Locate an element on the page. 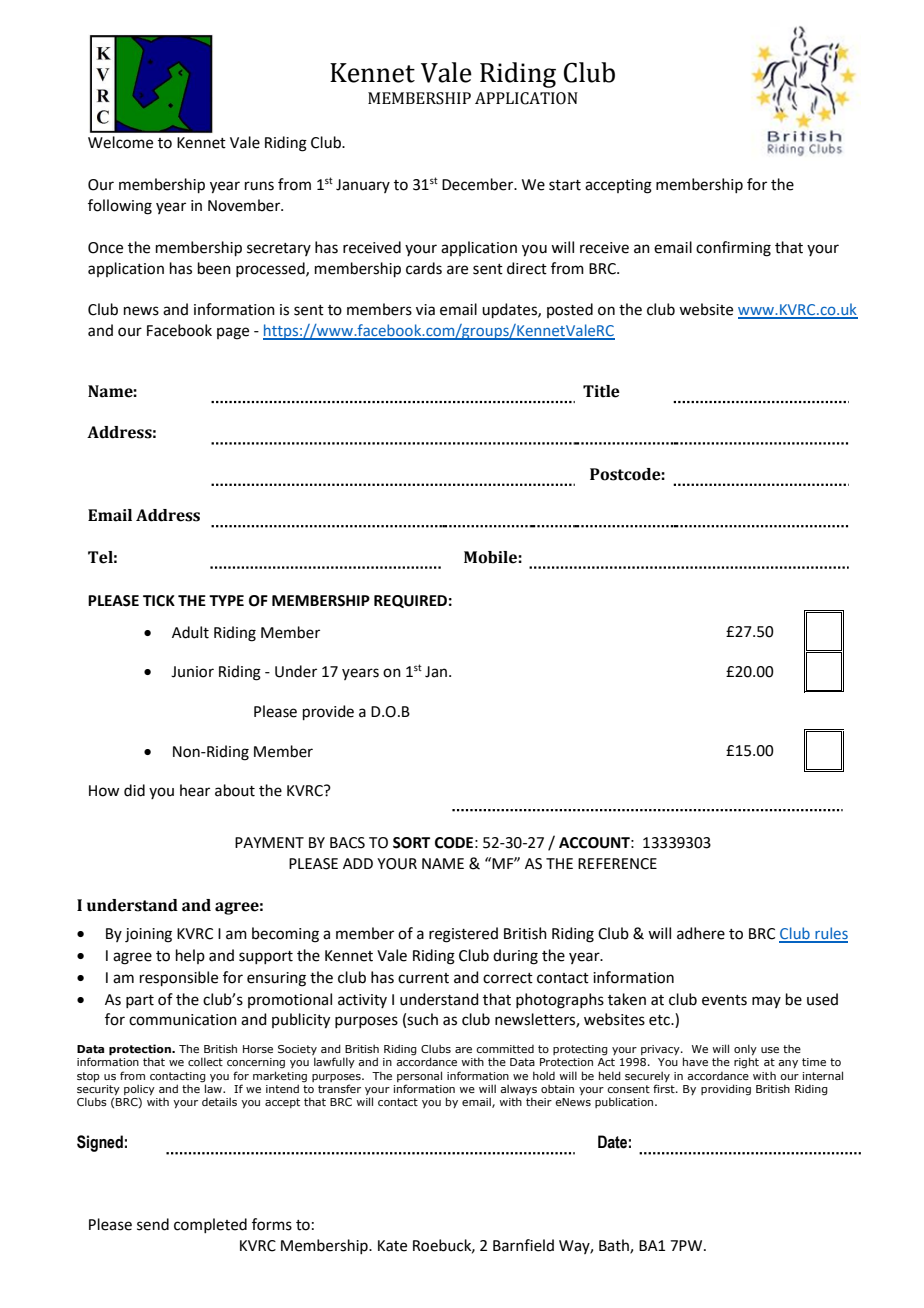 The height and width of the document is (1308, 924). following is located at coordinates (120, 207).
